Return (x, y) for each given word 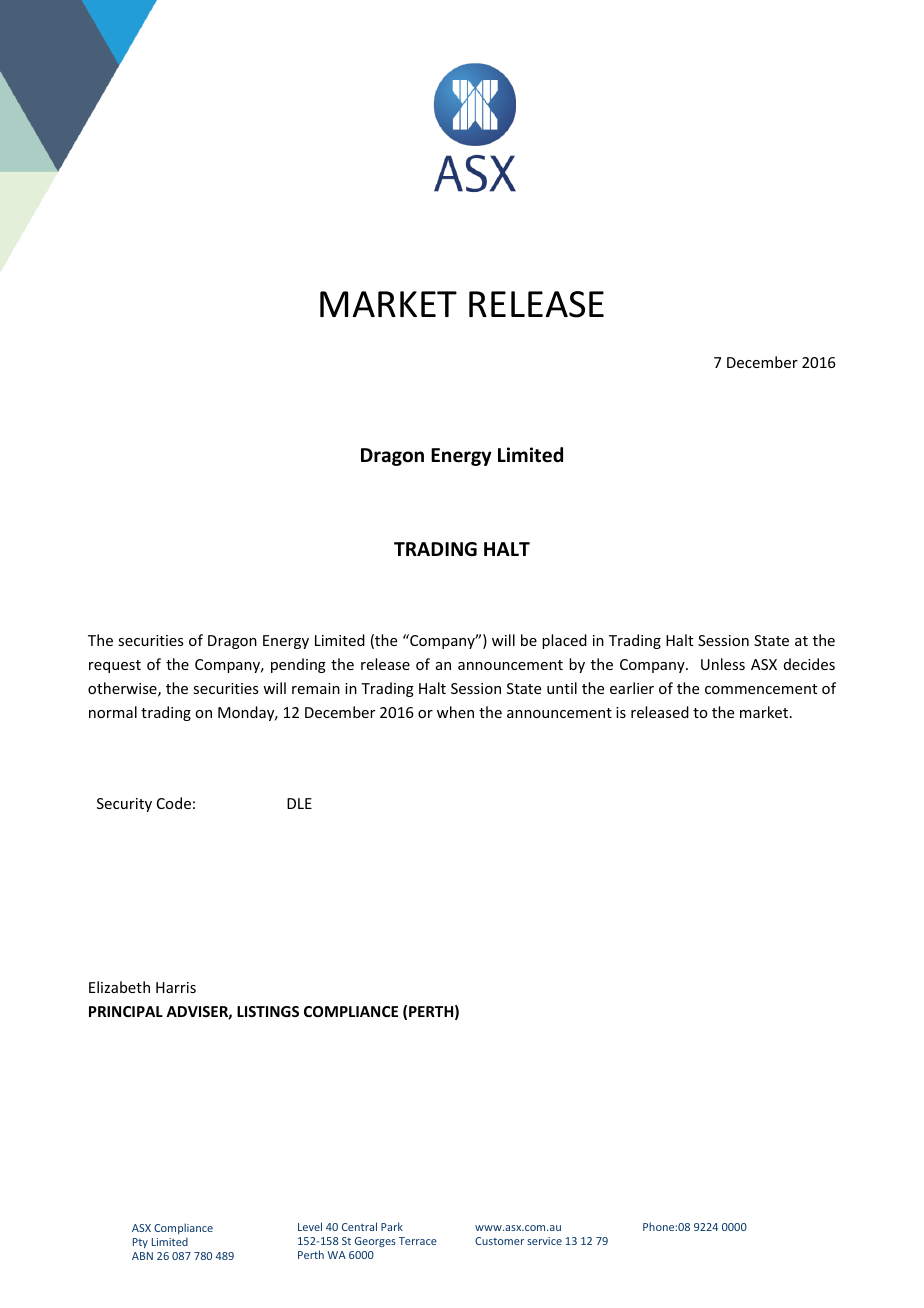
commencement (761, 689)
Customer (499, 1241)
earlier (632, 688)
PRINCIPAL (126, 1011)
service (544, 1241)
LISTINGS (268, 1011)
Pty (140, 1243)
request (115, 666)
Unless (723, 664)
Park (392, 1226)
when (455, 712)
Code (174, 803)
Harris (176, 987)
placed (564, 641)
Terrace (418, 1241)
